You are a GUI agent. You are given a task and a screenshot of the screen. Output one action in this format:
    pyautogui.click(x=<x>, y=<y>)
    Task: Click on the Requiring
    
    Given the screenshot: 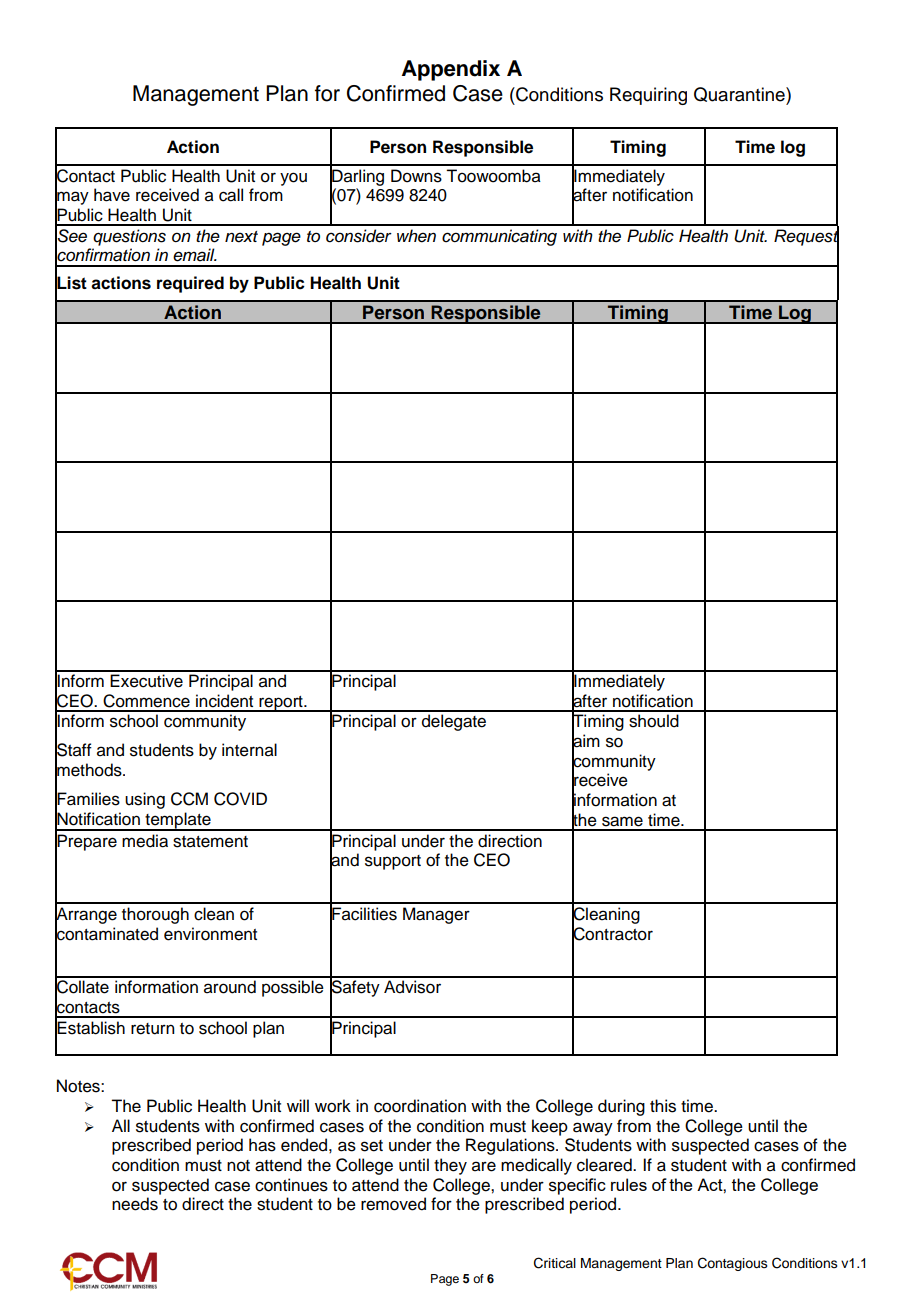 What is the action you would take?
    pyautogui.click(x=648, y=96)
